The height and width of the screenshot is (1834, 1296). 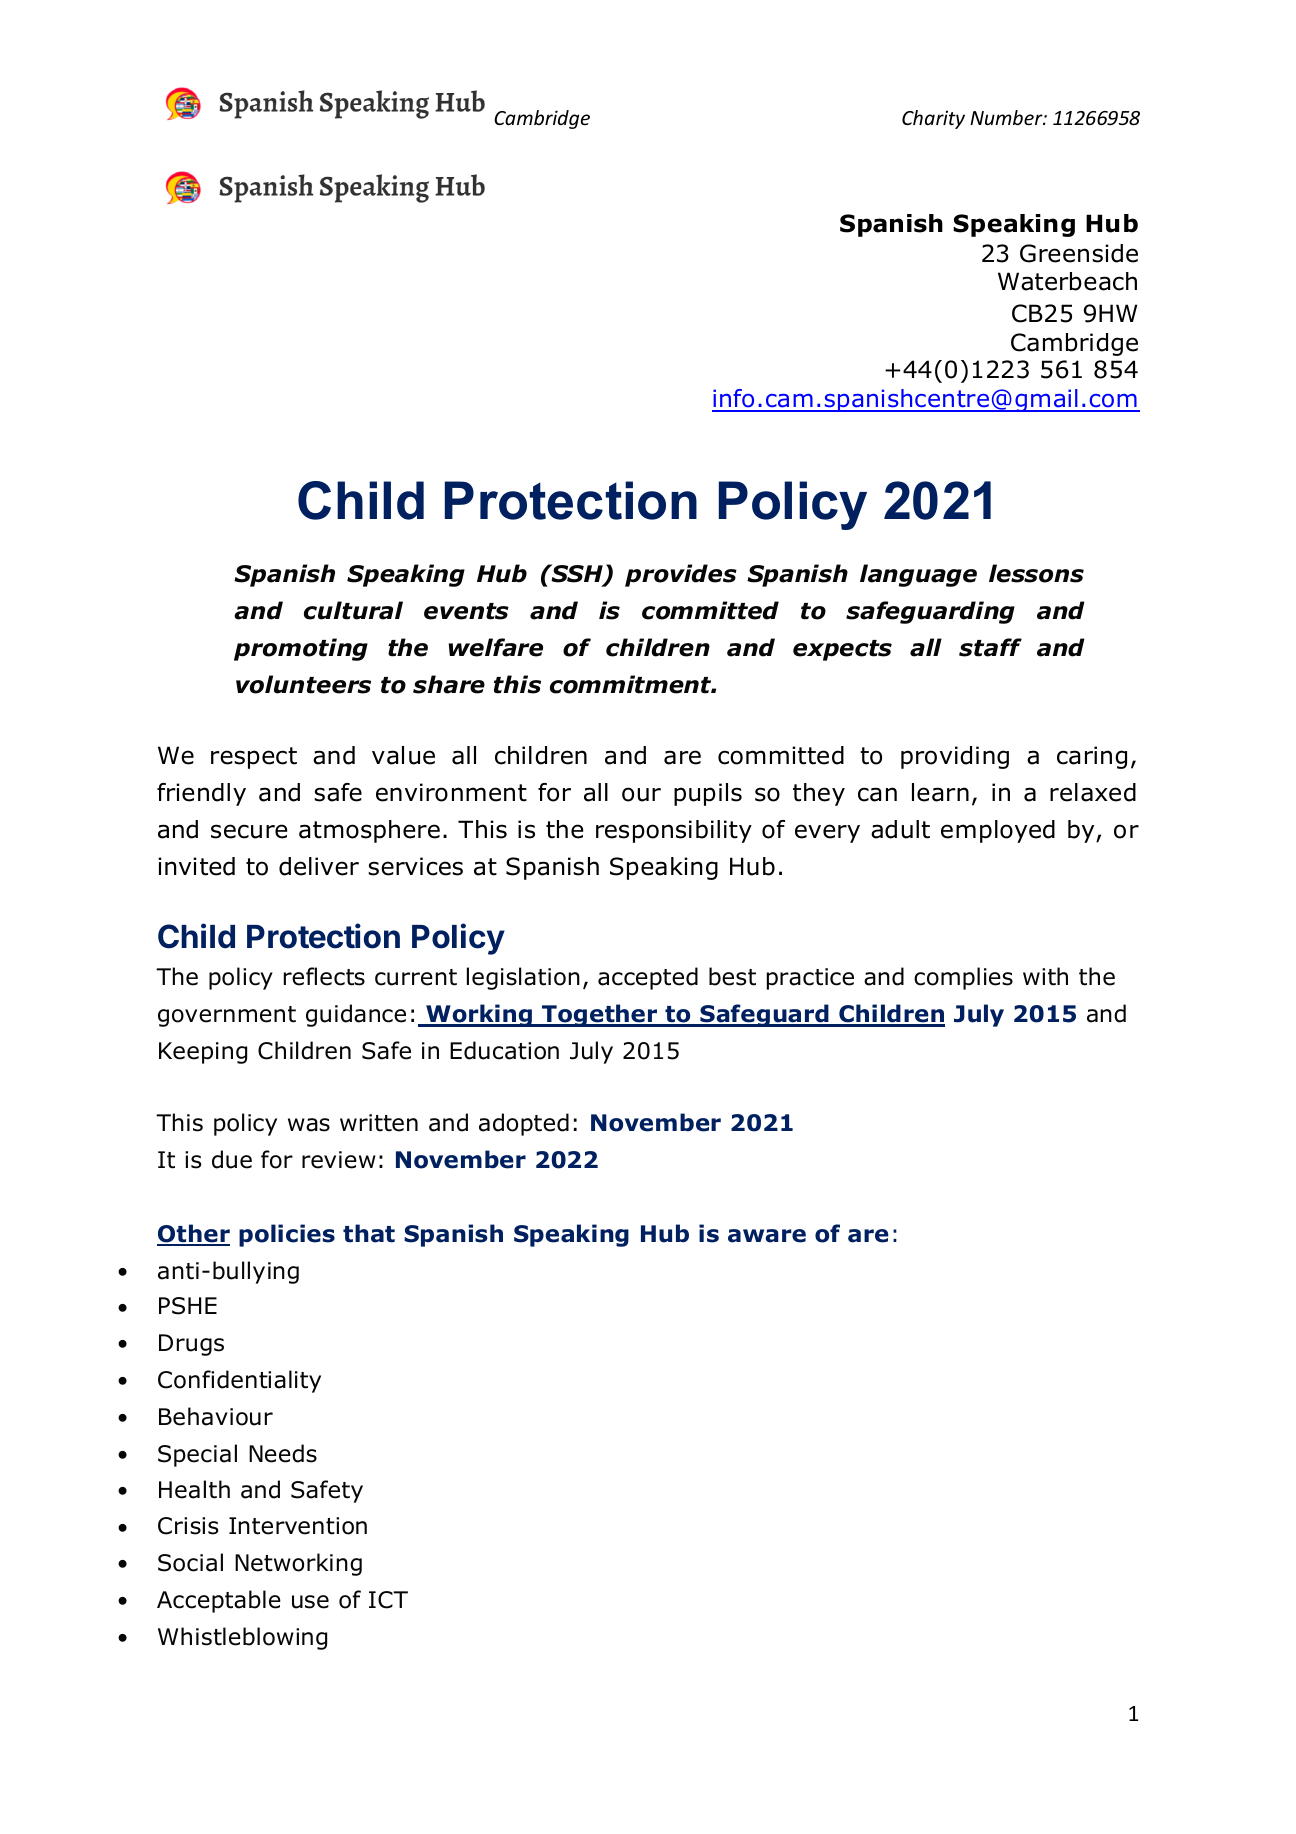 What do you see at coordinates (353, 610) in the screenshot?
I see `cultural` at bounding box center [353, 610].
